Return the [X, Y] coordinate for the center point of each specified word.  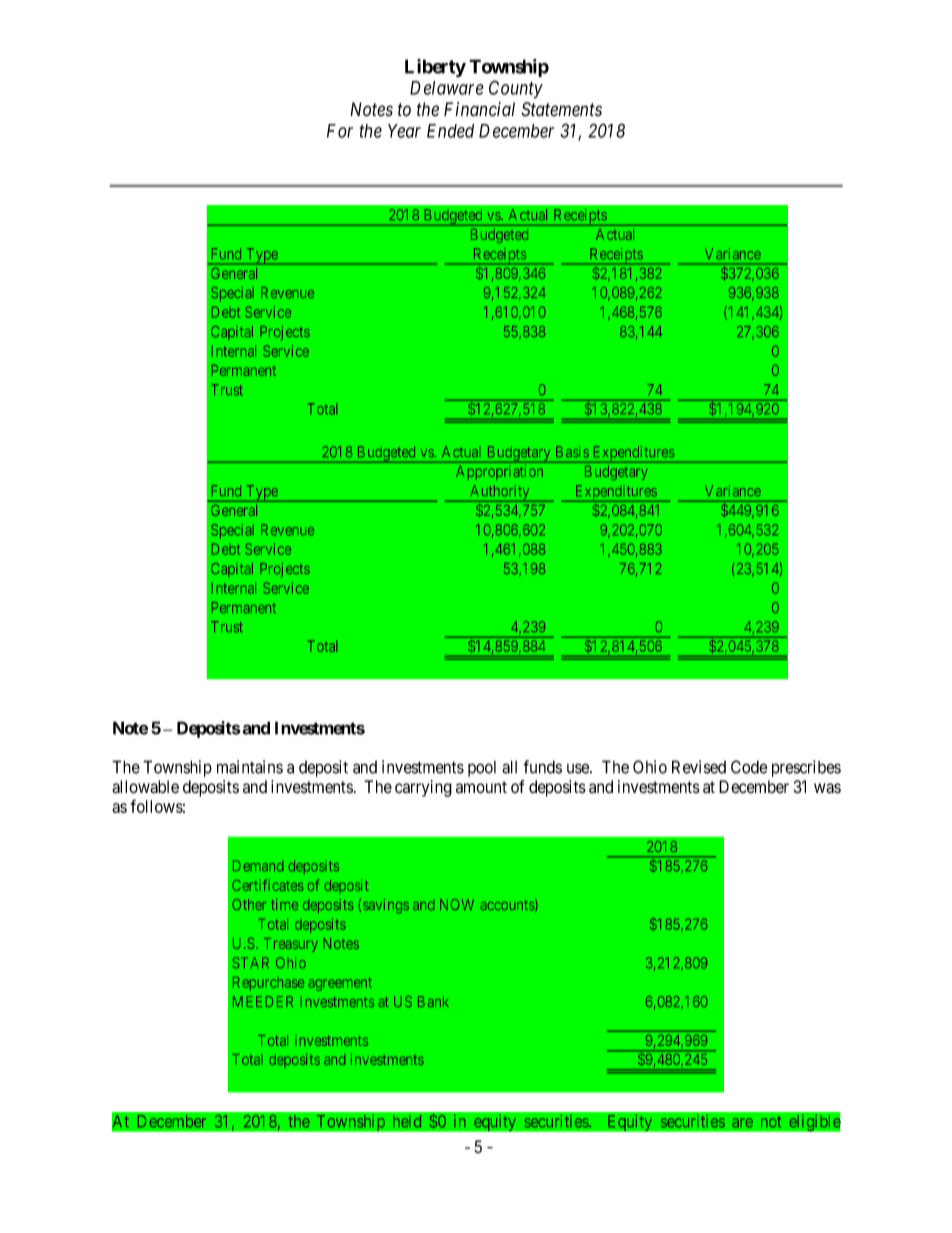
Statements [561, 109]
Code [749, 767]
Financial [479, 109]
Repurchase [268, 984]
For [340, 131]
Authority [500, 493]
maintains [250, 767]
